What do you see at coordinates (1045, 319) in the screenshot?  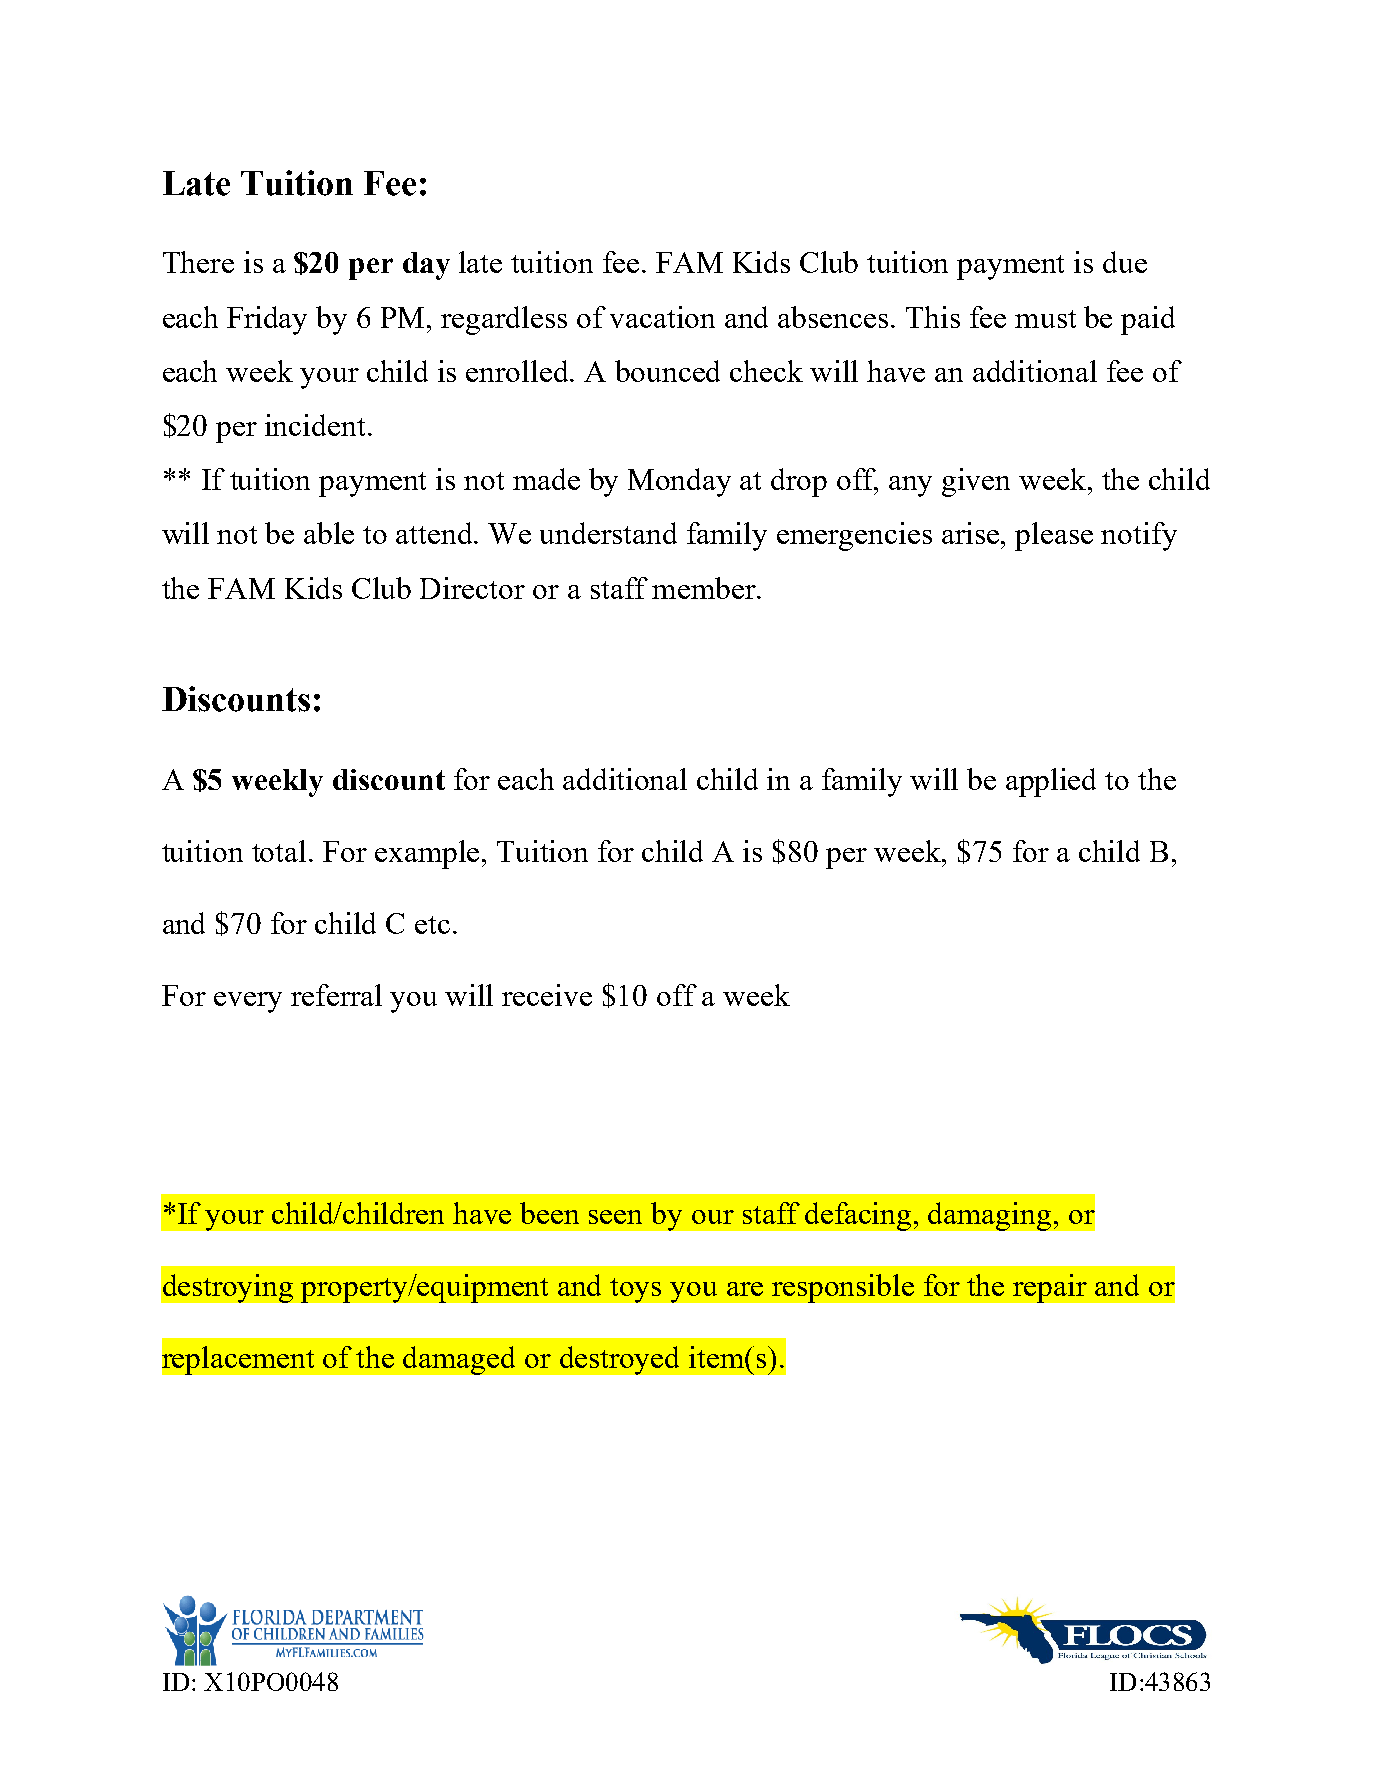 I see `must` at bounding box center [1045, 319].
